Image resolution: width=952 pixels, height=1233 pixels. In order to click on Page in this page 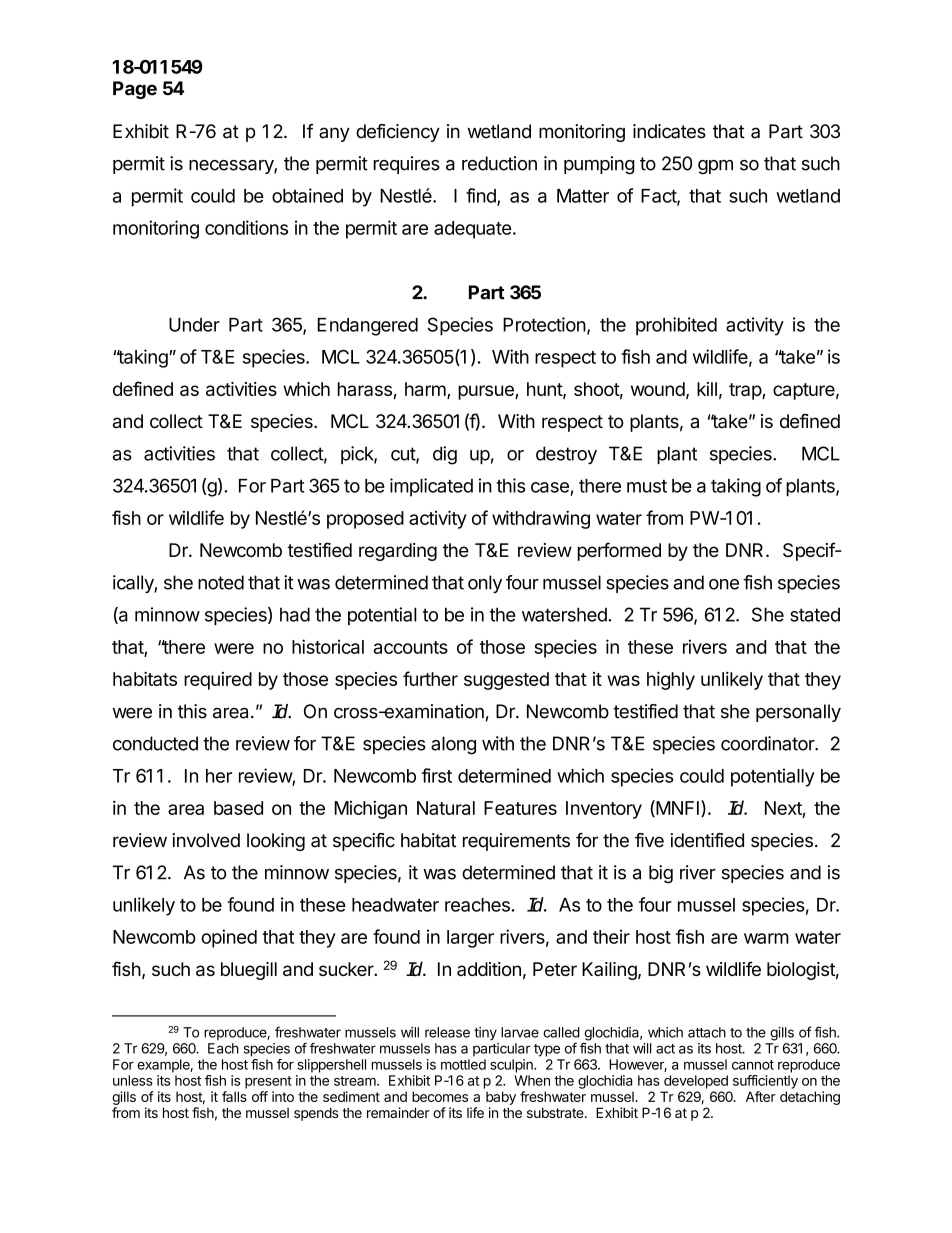, I will do `click(135, 90)`.
